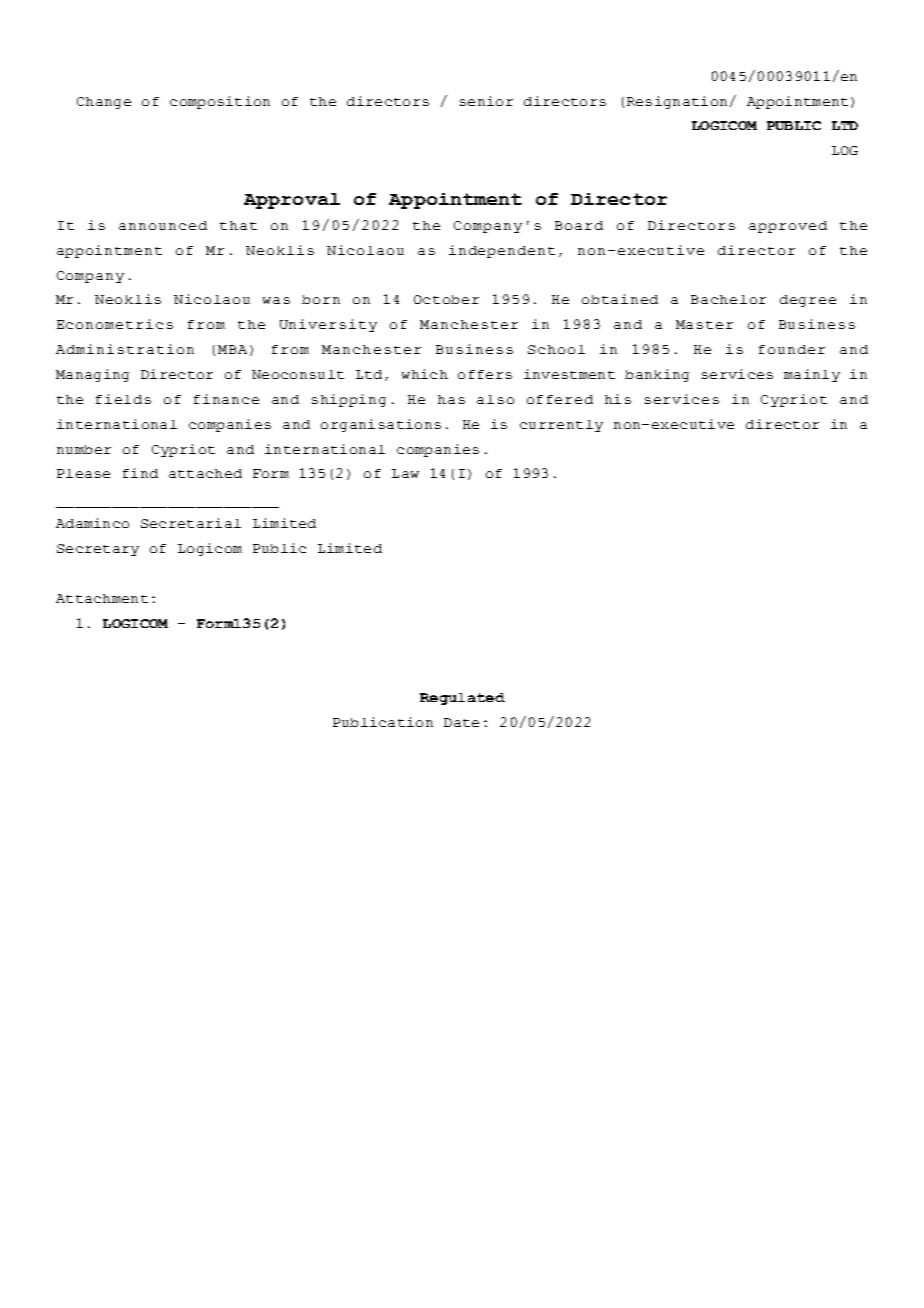 The height and width of the screenshot is (1308, 924). I want to click on Law, so click(405, 473).
